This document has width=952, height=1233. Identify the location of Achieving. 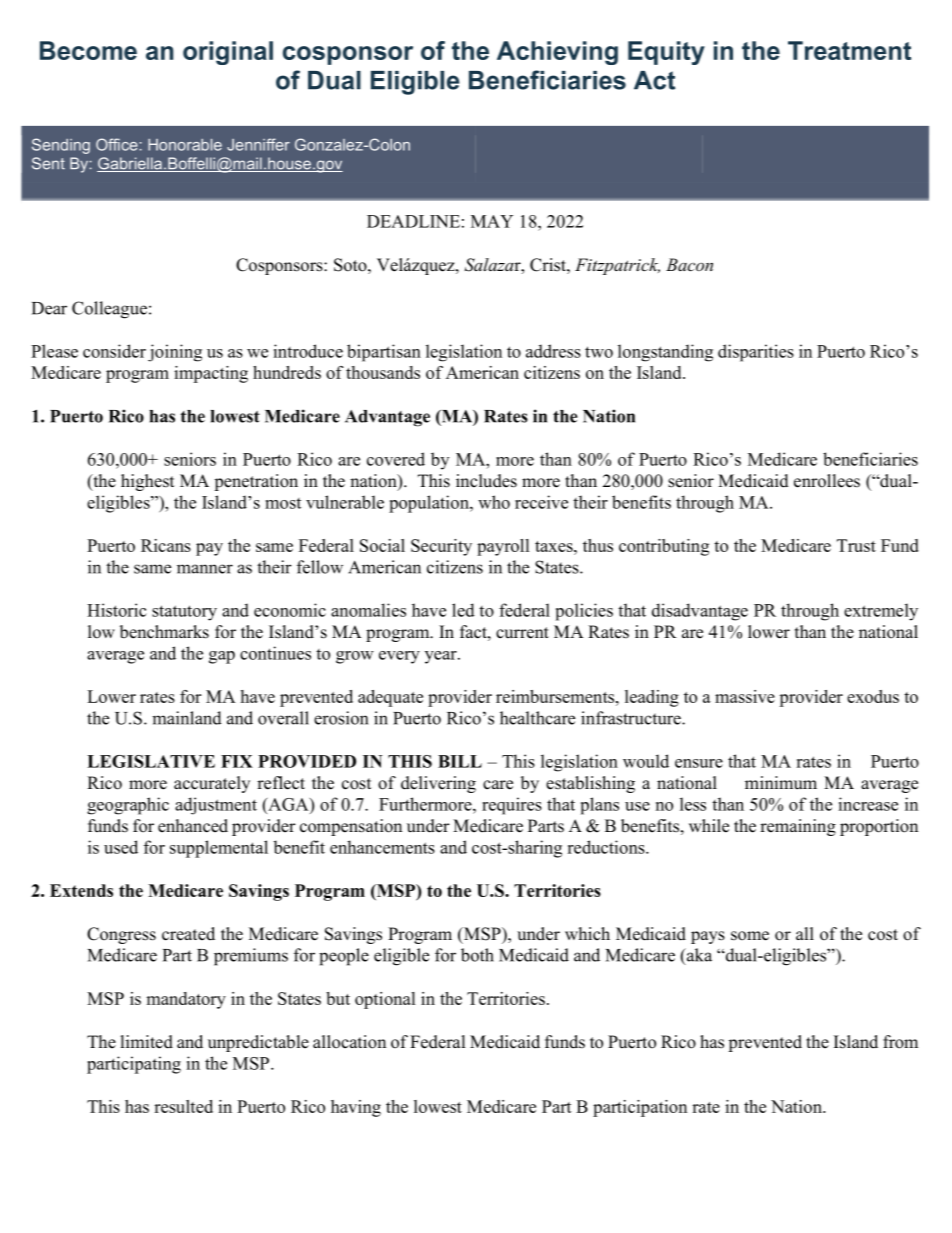
(557, 53).
